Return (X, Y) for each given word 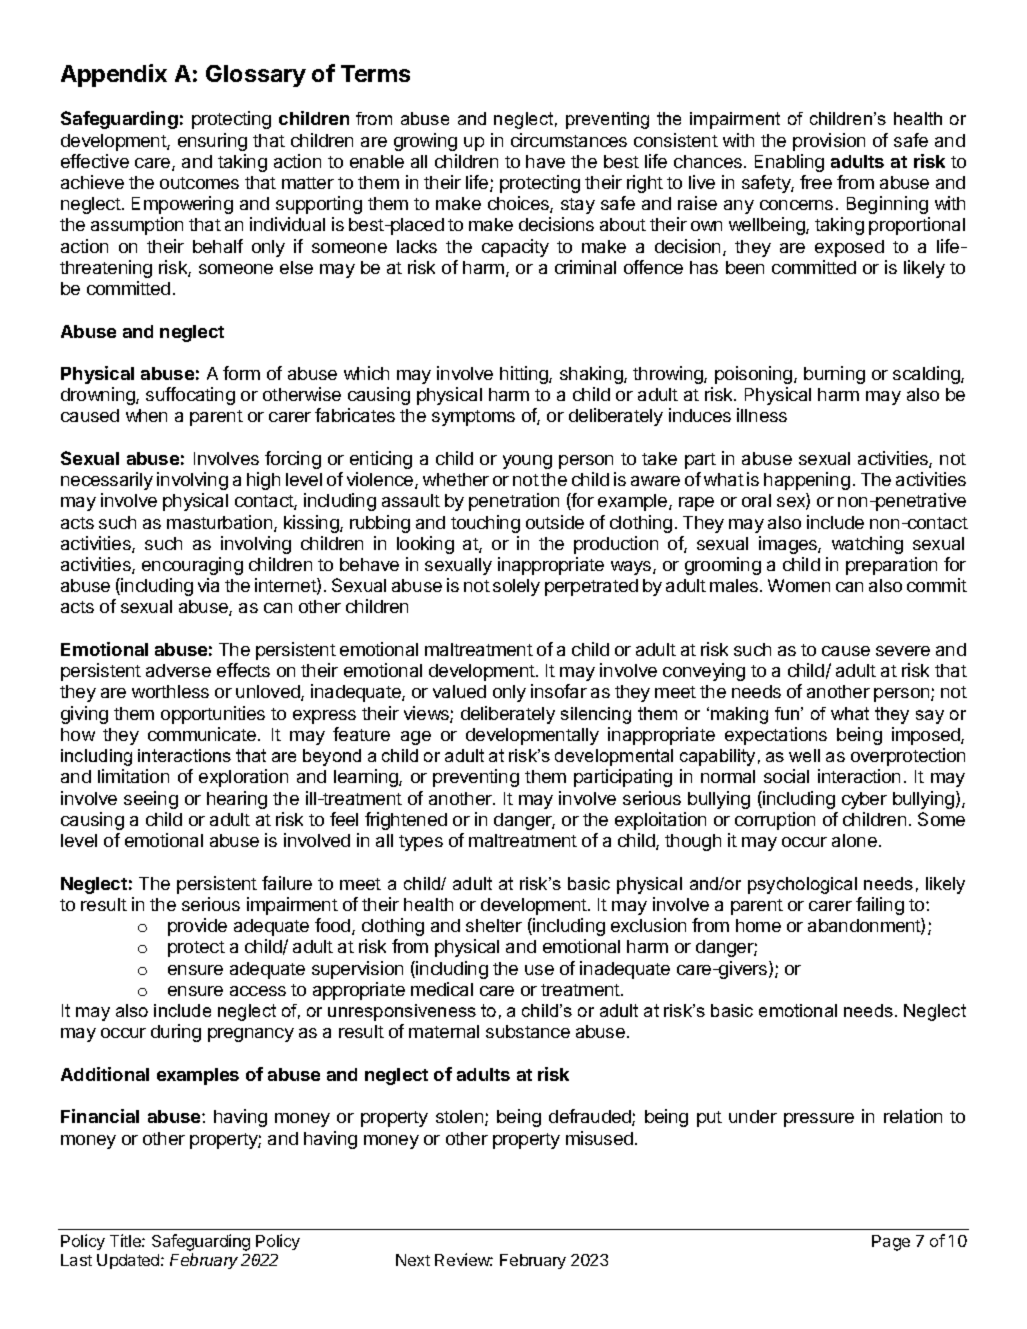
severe (903, 651)
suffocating (190, 396)
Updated (129, 1261)
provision (829, 142)
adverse (178, 670)
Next (413, 1260)
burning (834, 375)
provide (197, 927)
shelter (494, 925)
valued (459, 691)
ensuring (212, 142)
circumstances (569, 140)
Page (891, 1243)
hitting (525, 375)
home (758, 925)
